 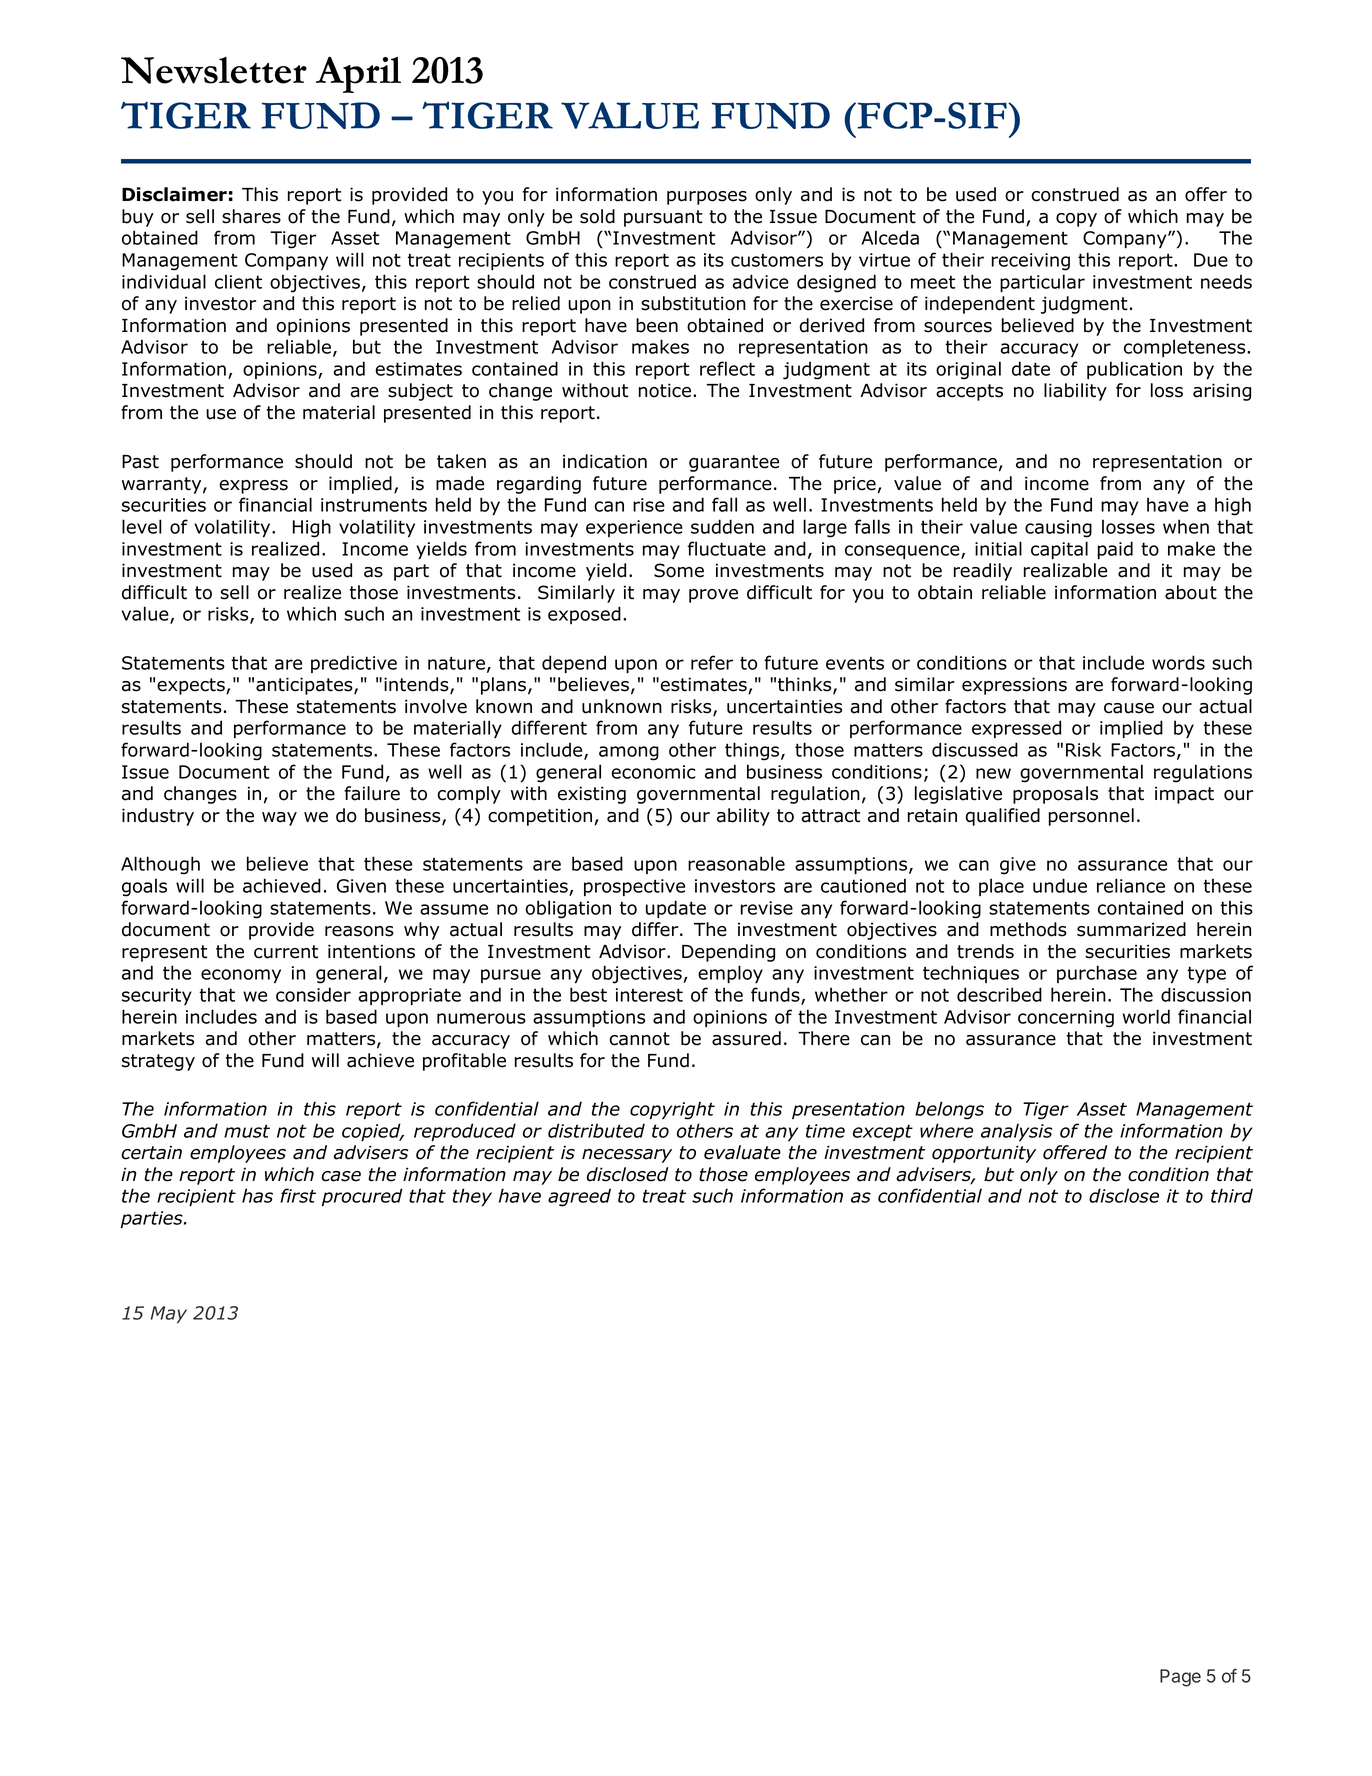 What do you see at coordinates (247, 1131) in the page?
I see `must` at bounding box center [247, 1131].
